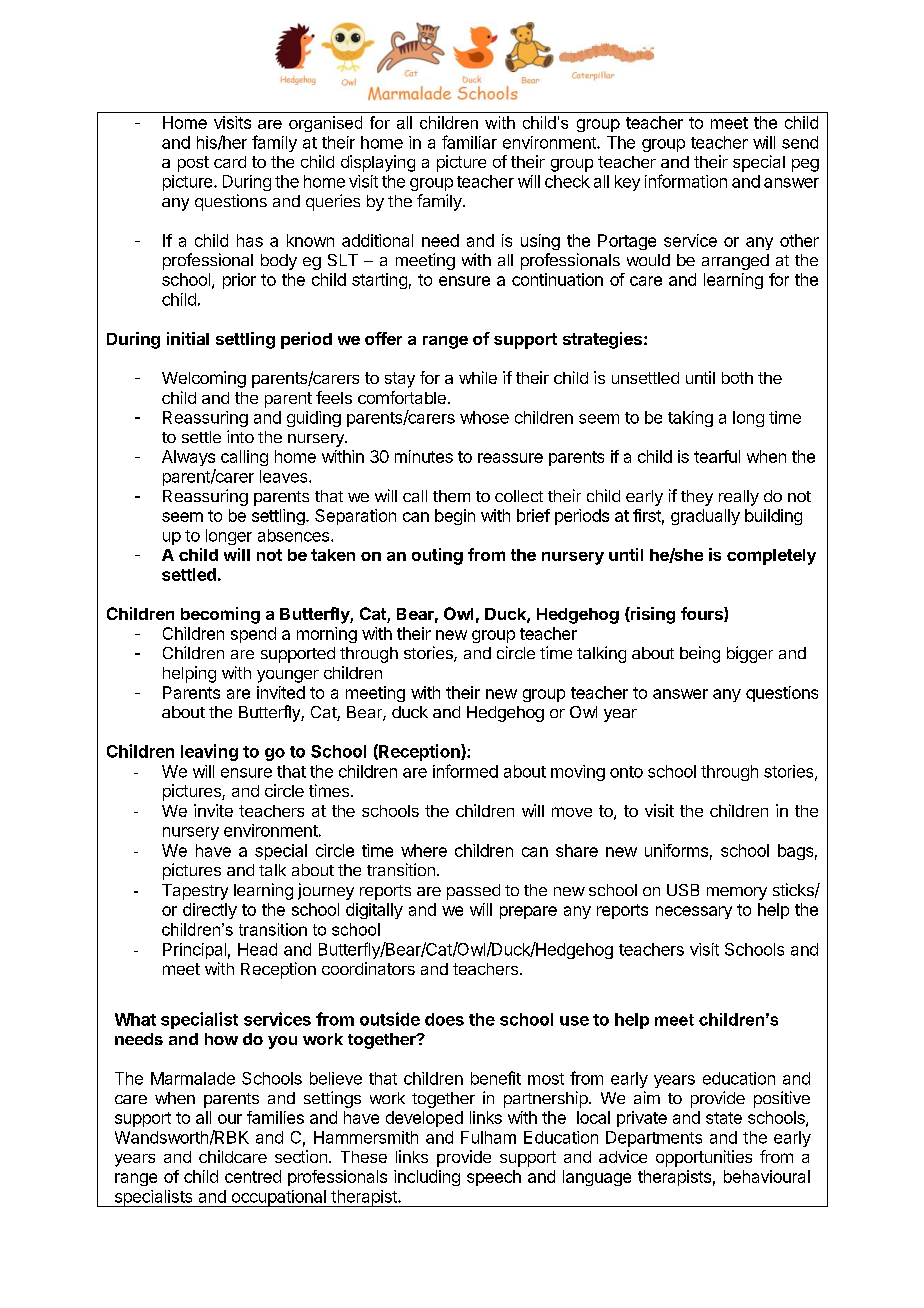 This screenshot has width=924, height=1308. What do you see at coordinates (240, 436) in the screenshot?
I see `into` at bounding box center [240, 436].
